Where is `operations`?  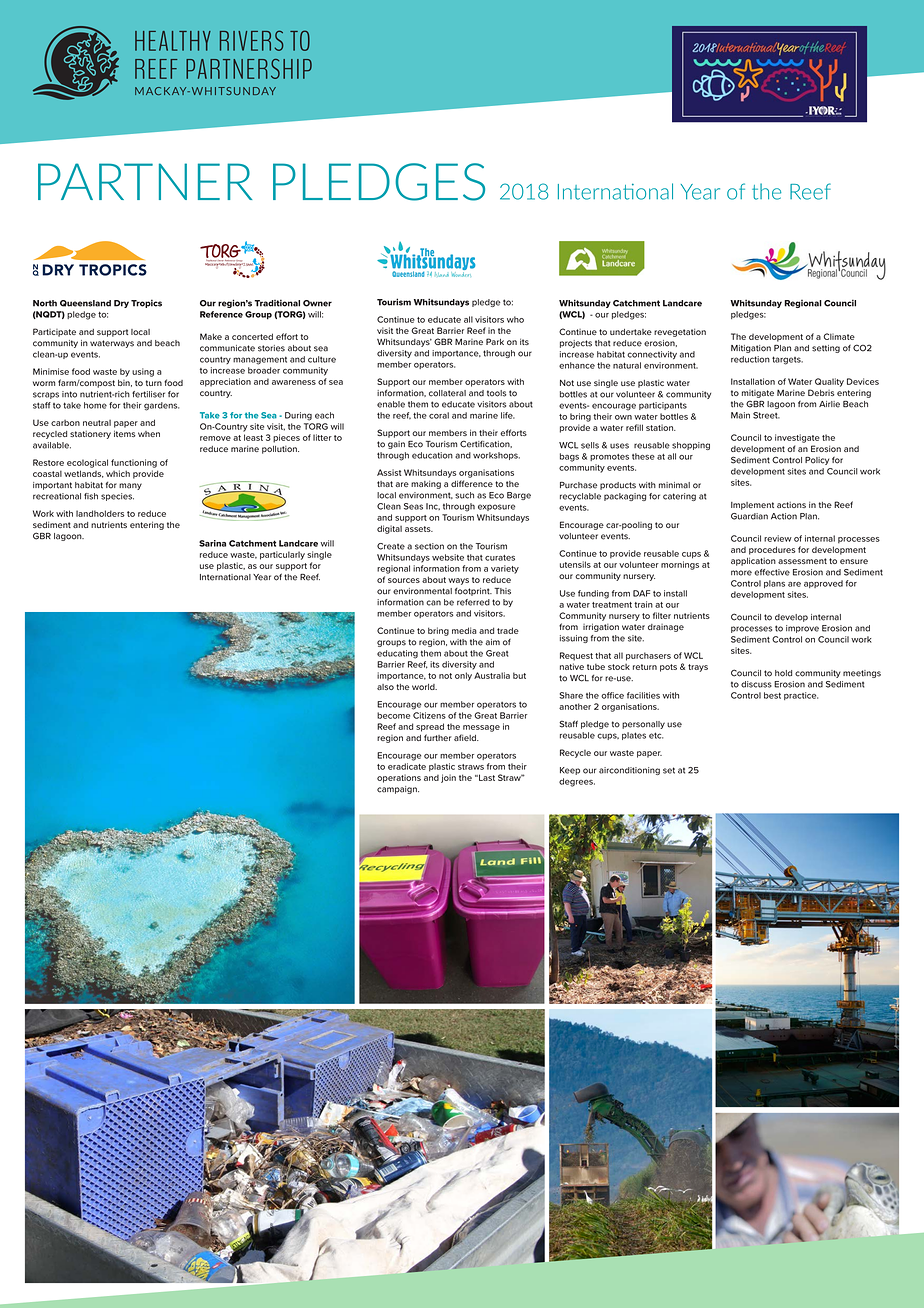
operations is located at coordinates (399, 778).
